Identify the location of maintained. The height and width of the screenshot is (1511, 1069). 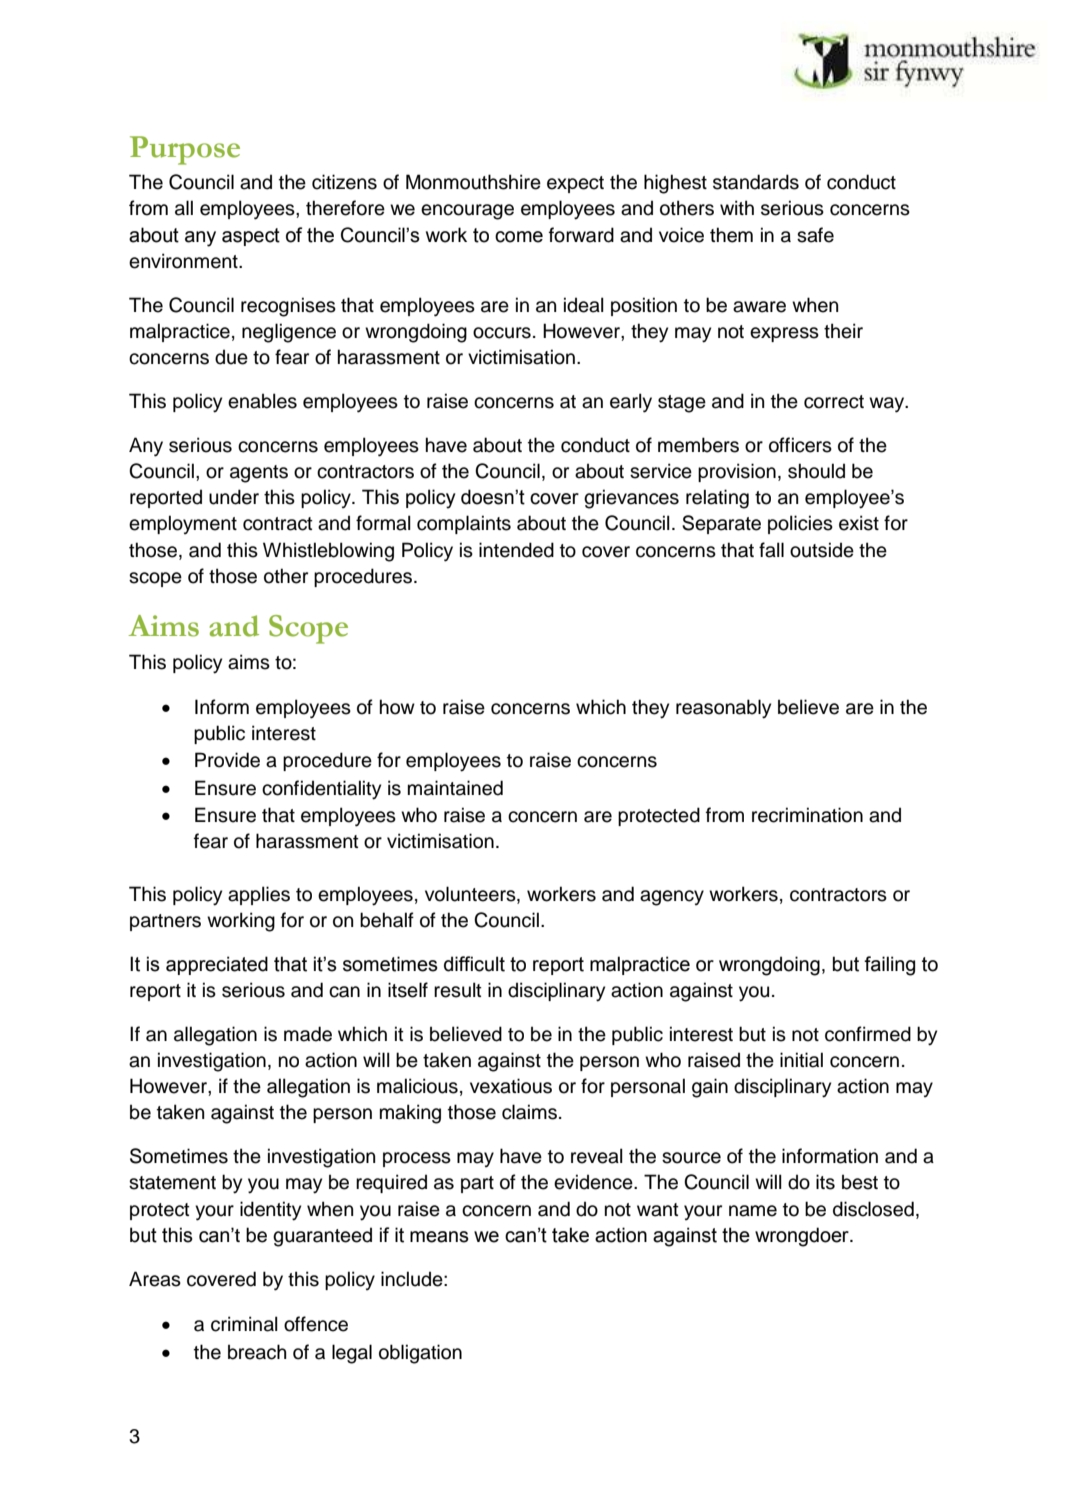
(455, 788).
